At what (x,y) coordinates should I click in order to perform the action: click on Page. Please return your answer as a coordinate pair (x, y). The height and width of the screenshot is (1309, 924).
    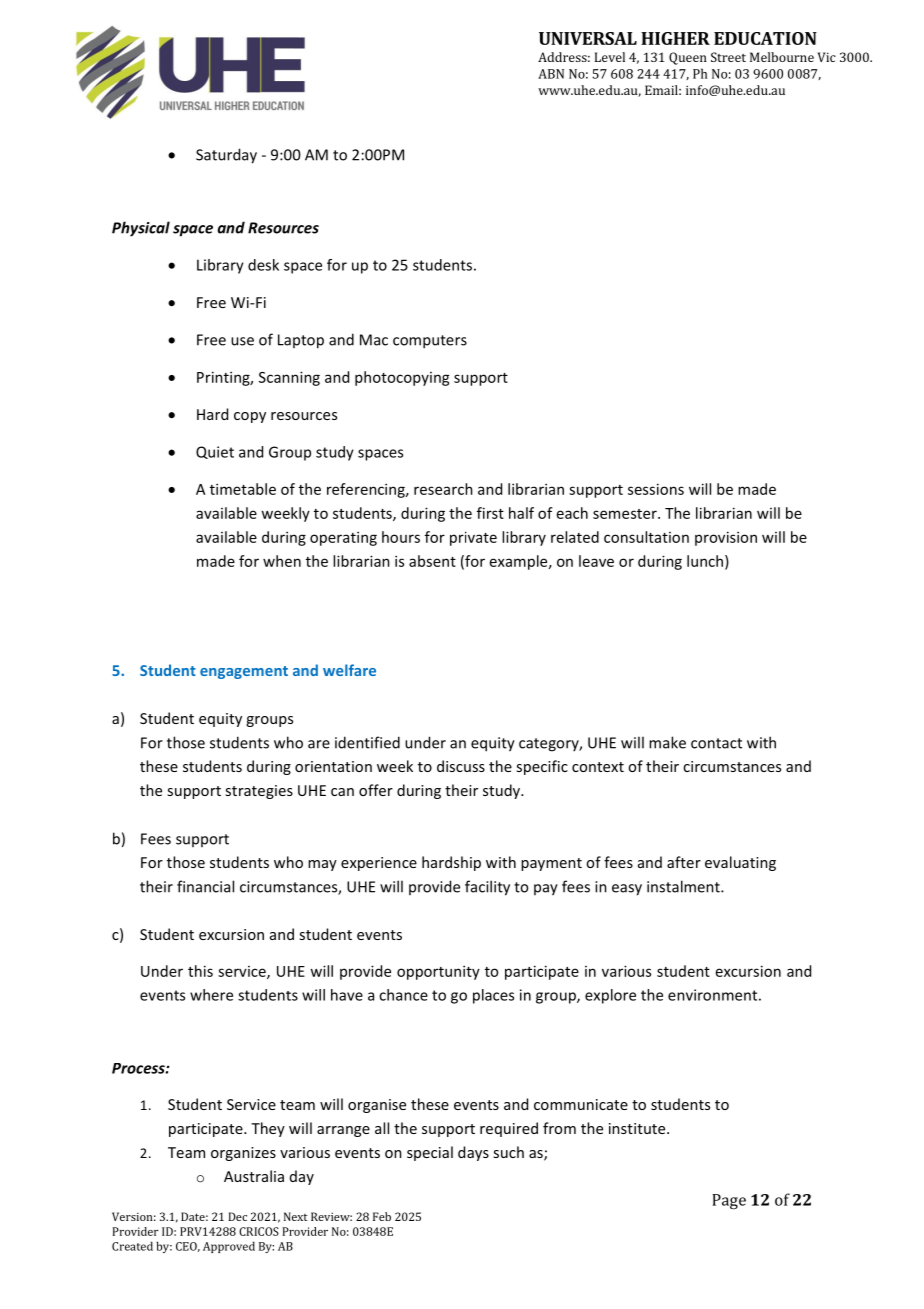
    Looking at the image, I should click on (729, 1201).
